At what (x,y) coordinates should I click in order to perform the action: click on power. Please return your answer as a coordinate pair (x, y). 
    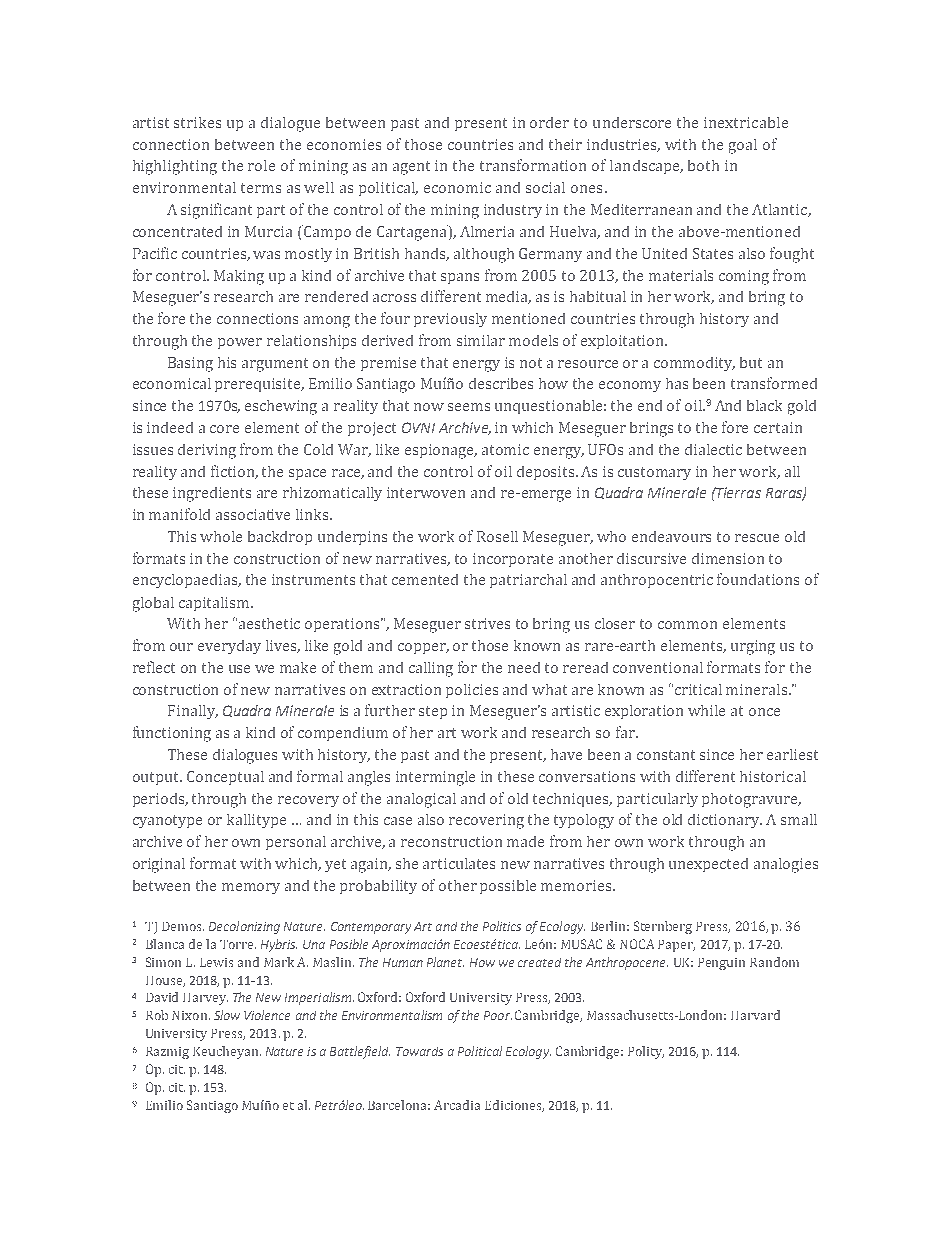
    Looking at the image, I should click on (240, 343).
